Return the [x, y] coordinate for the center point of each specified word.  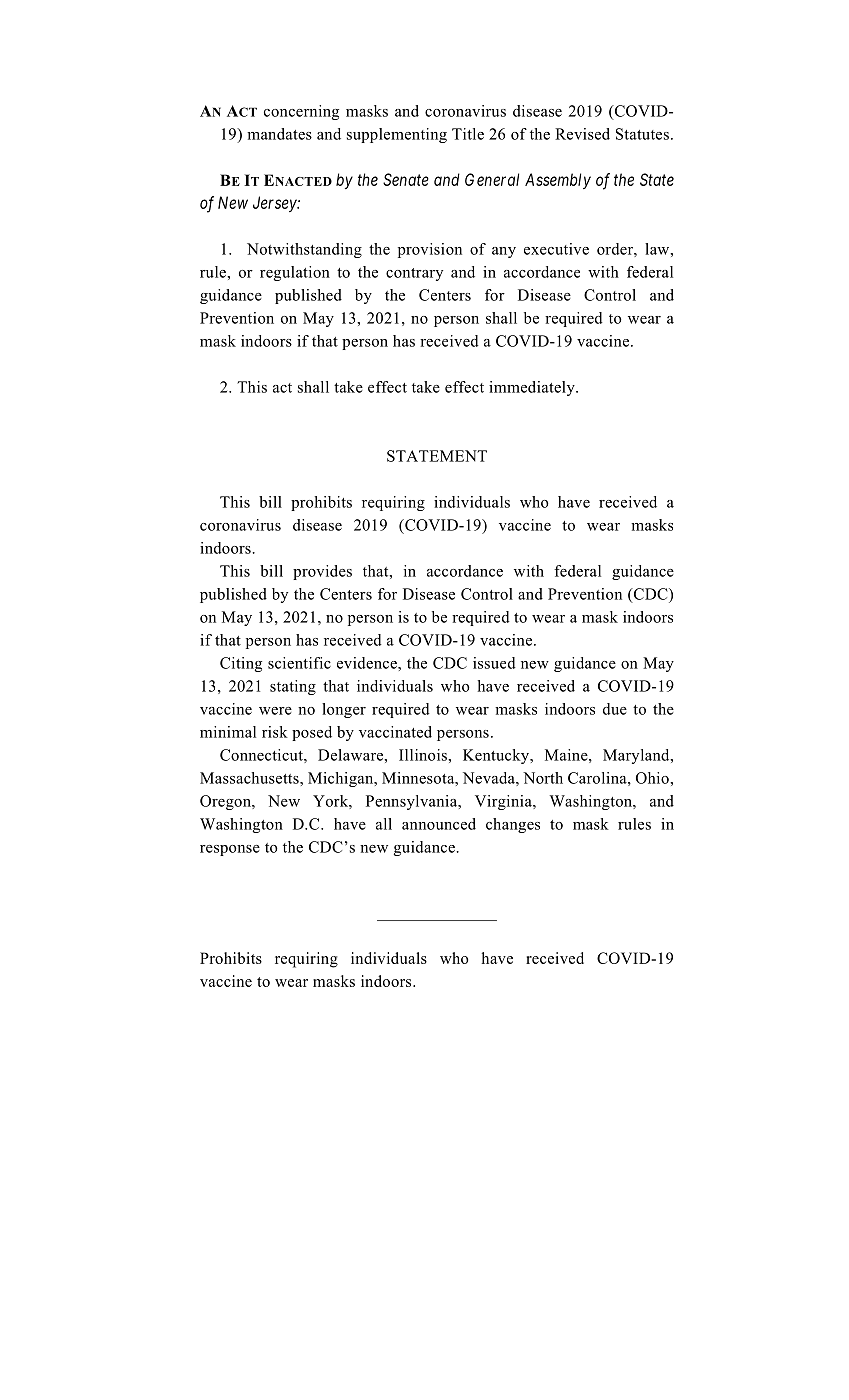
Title [468, 134]
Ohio [653, 778]
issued [494, 663]
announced [439, 824]
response [230, 850]
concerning [301, 112]
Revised [582, 134]
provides [322, 572]
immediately [533, 388]
